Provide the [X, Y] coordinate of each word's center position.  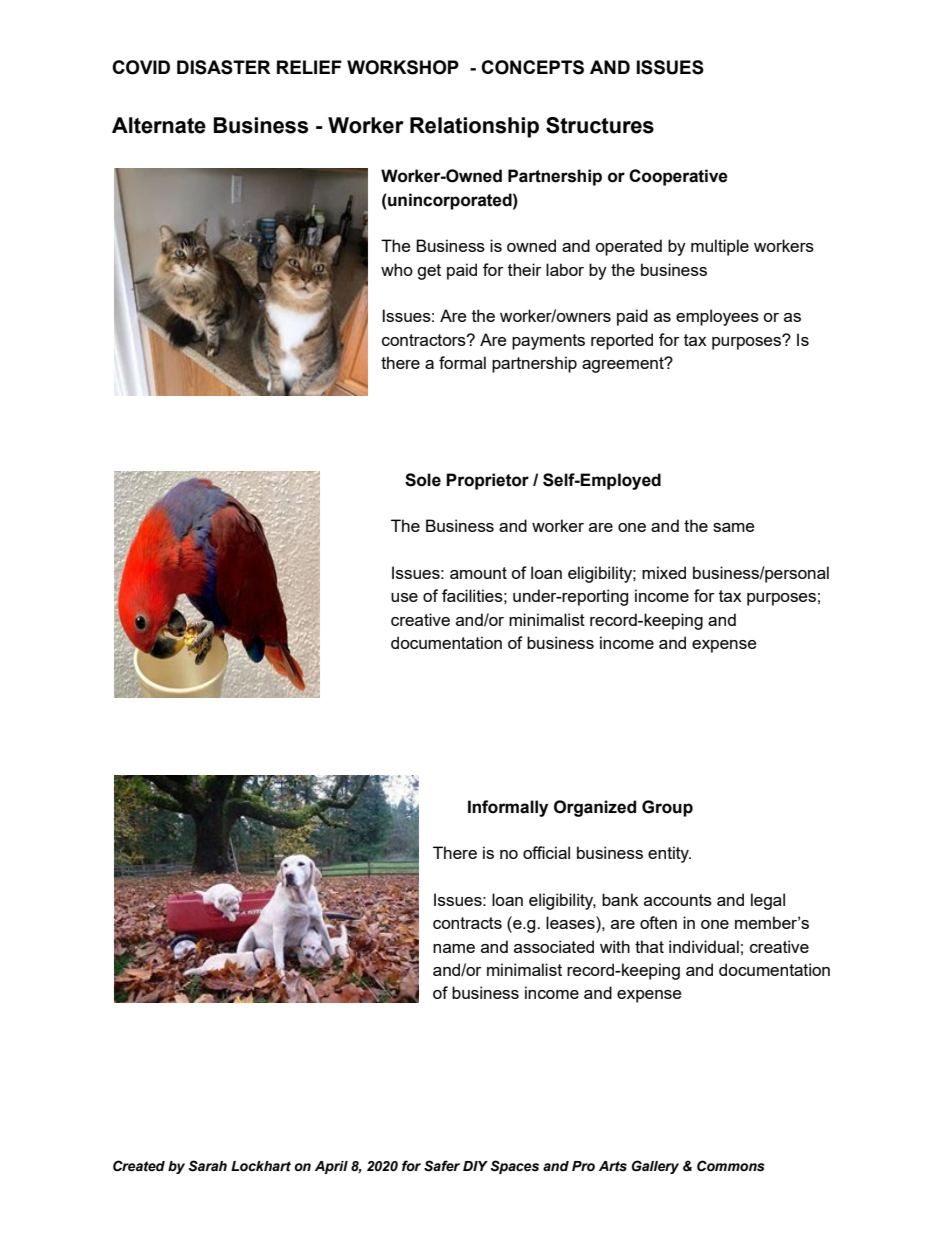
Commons [730, 1166]
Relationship [474, 127]
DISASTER [224, 67]
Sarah [207, 1166]
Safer [442, 1166]
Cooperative [678, 177]
